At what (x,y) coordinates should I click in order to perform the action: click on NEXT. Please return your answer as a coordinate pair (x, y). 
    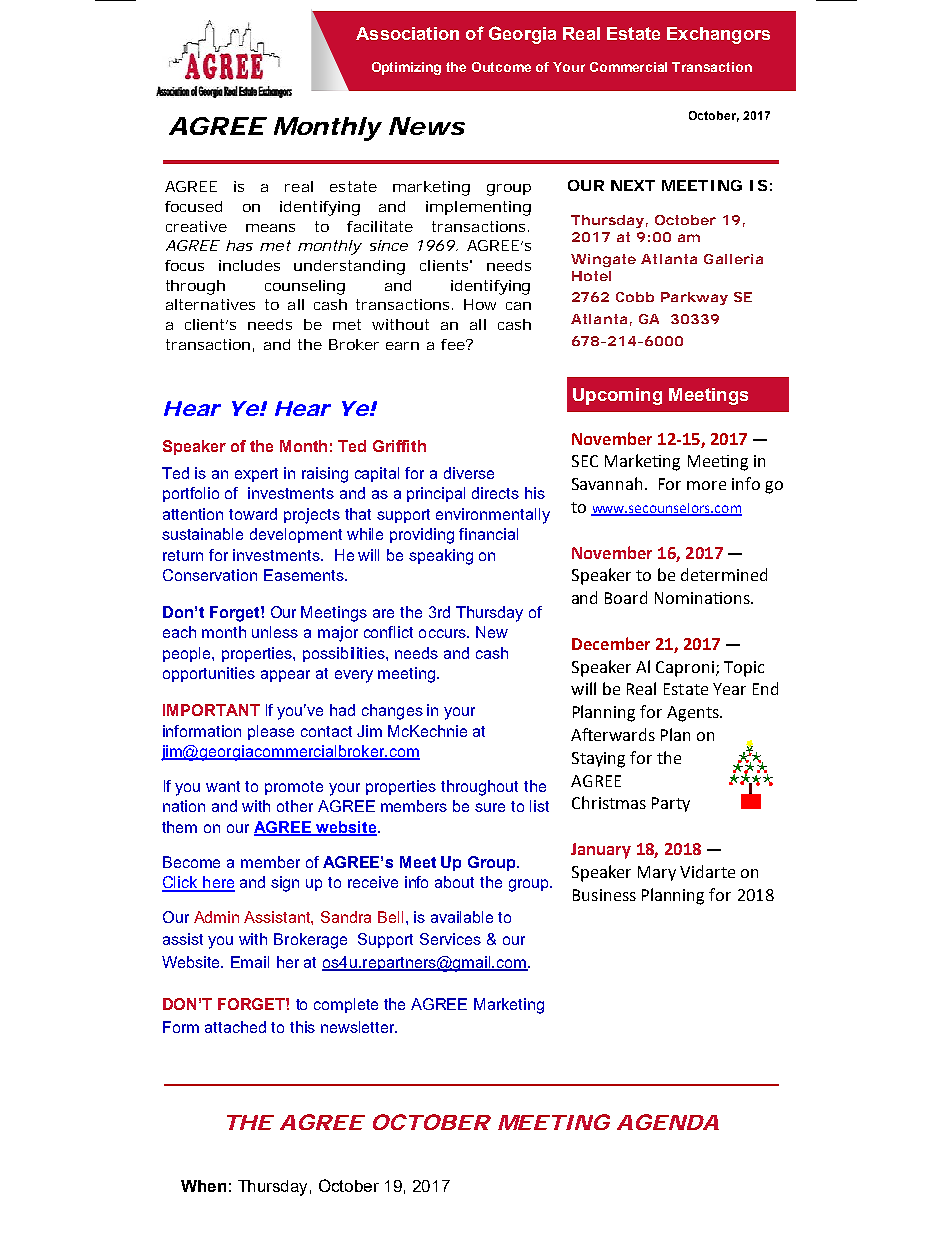
    Looking at the image, I should click on (633, 185).
